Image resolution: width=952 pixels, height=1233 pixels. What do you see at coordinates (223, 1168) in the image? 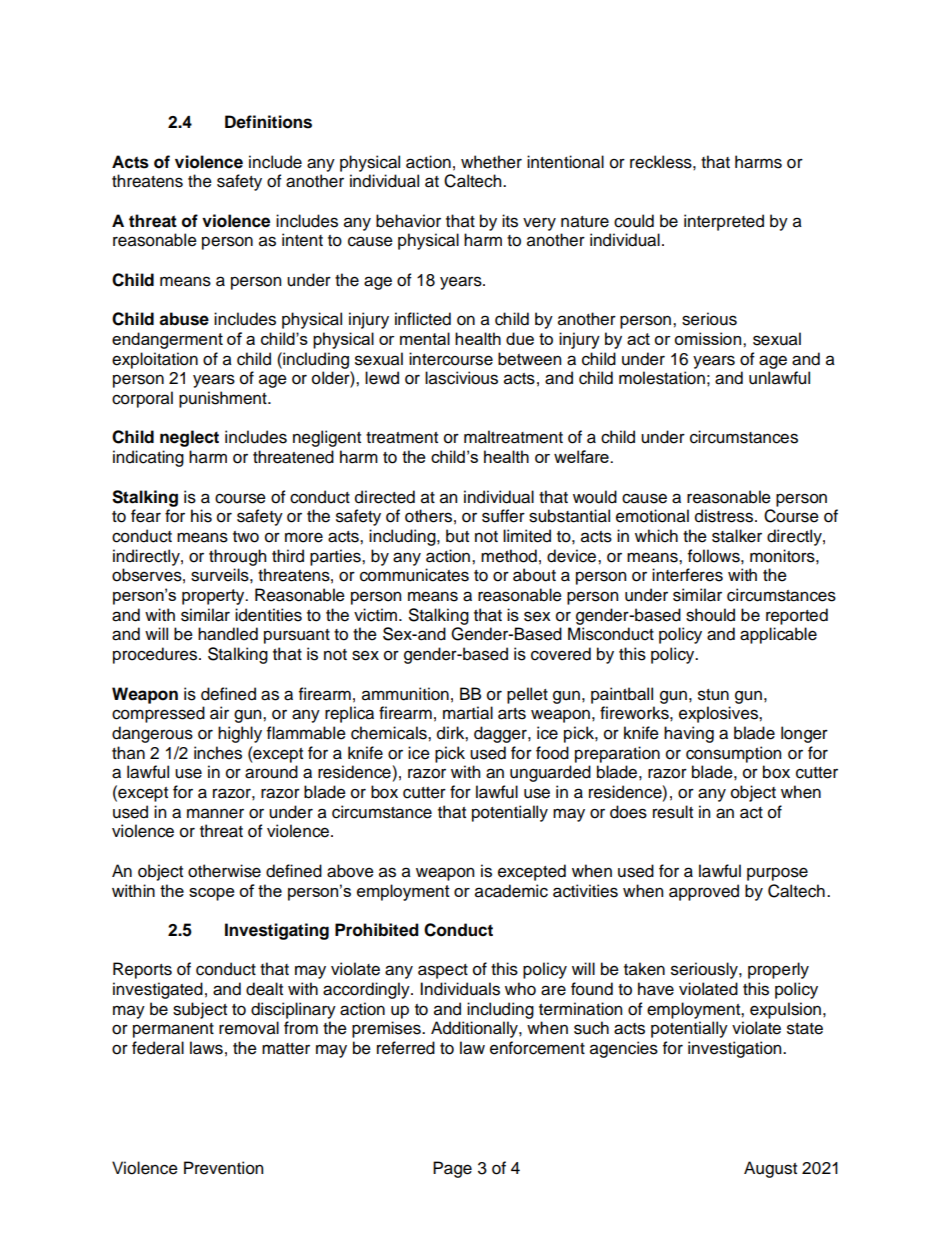
I see `Prevention` at bounding box center [223, 1168].
